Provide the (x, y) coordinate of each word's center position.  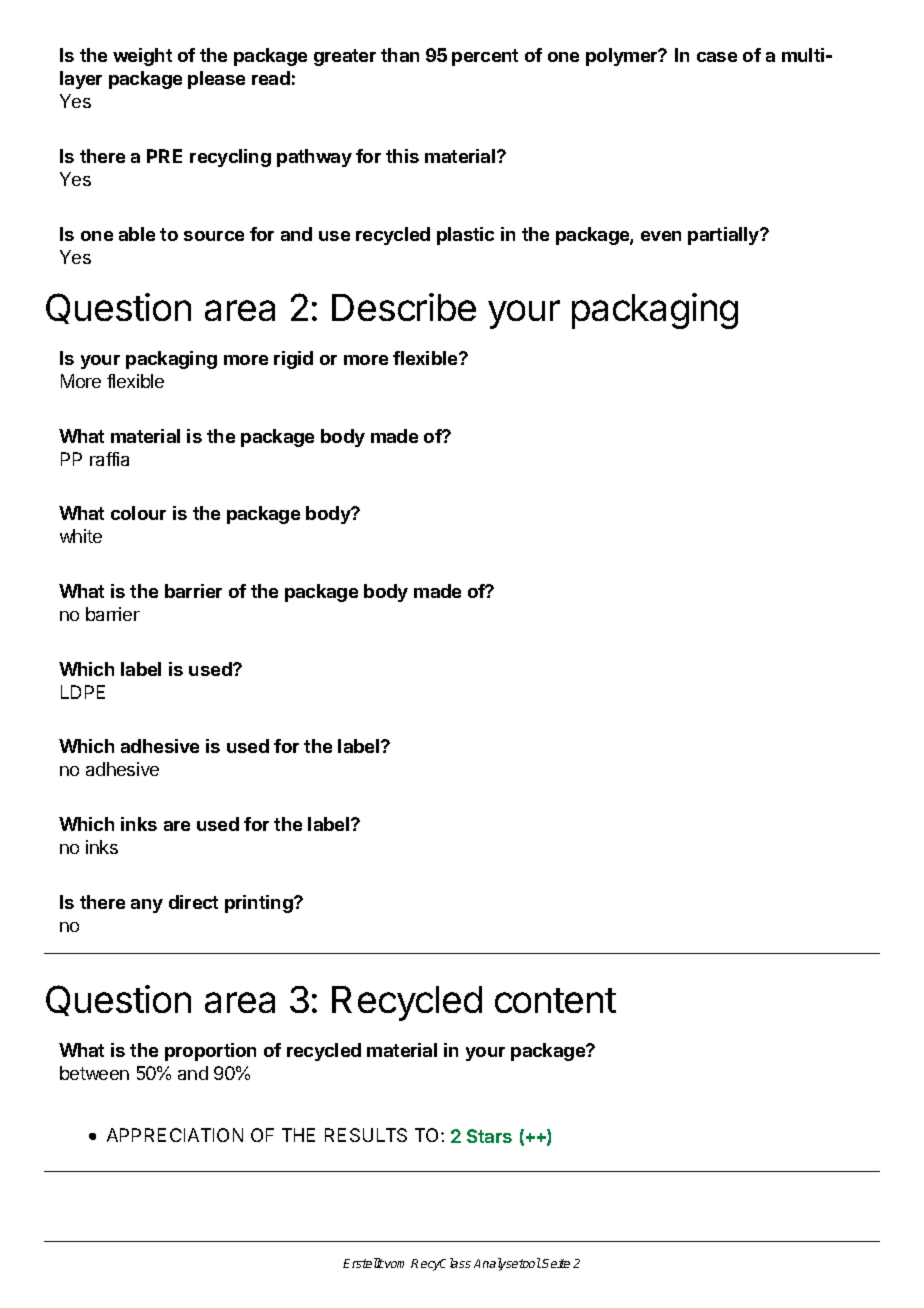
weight (142, 57)
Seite (556, 1263)
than (400, 55)
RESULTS (366, 1135)
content (555, 1000)
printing (260, 904)
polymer (623, 57)
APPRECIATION (175, 1135)
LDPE (83, 692)
